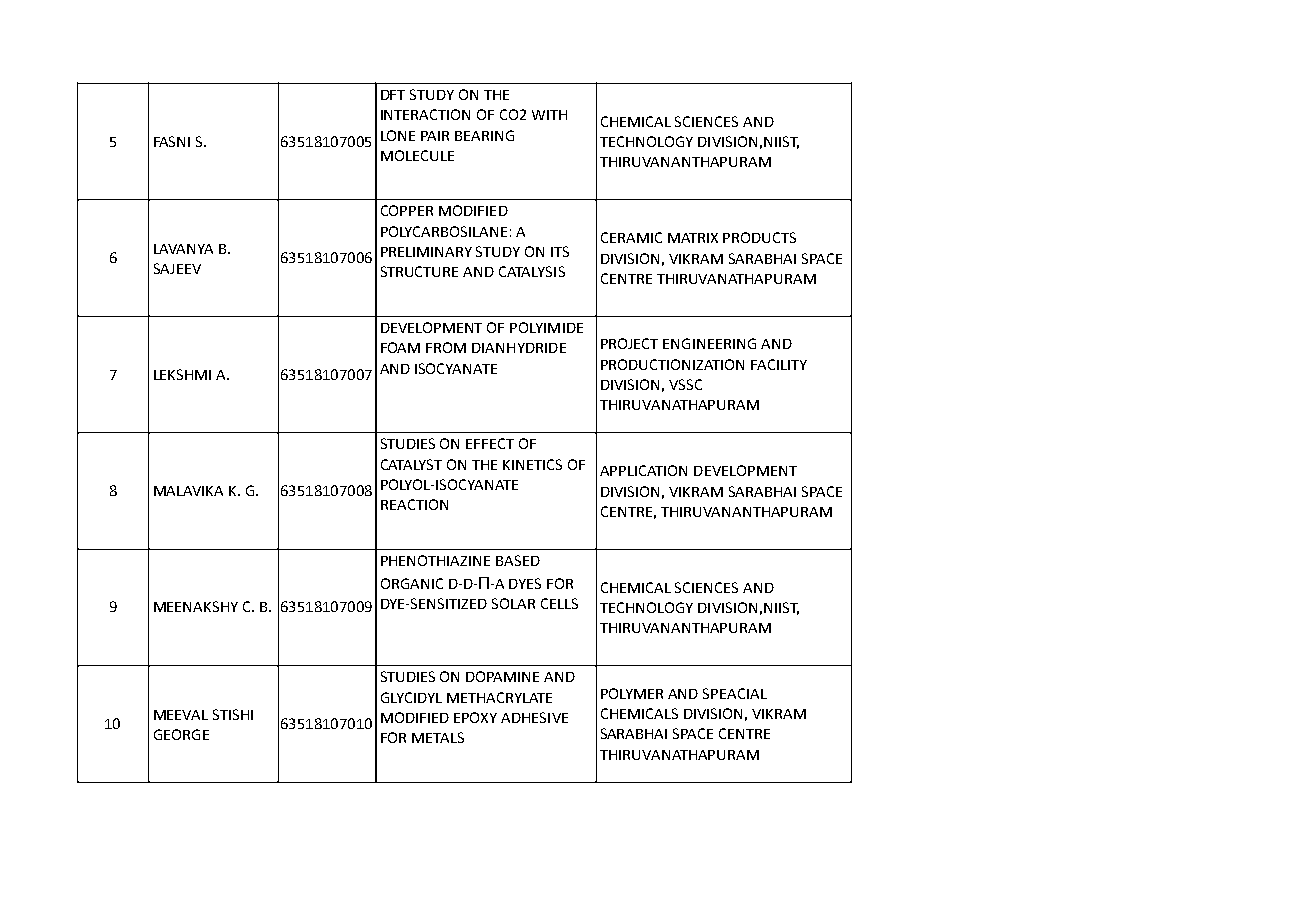 The image size is (1308, 924). Describe the element at coordinates (393, 95) in the image. I see `DFT` at that location.
